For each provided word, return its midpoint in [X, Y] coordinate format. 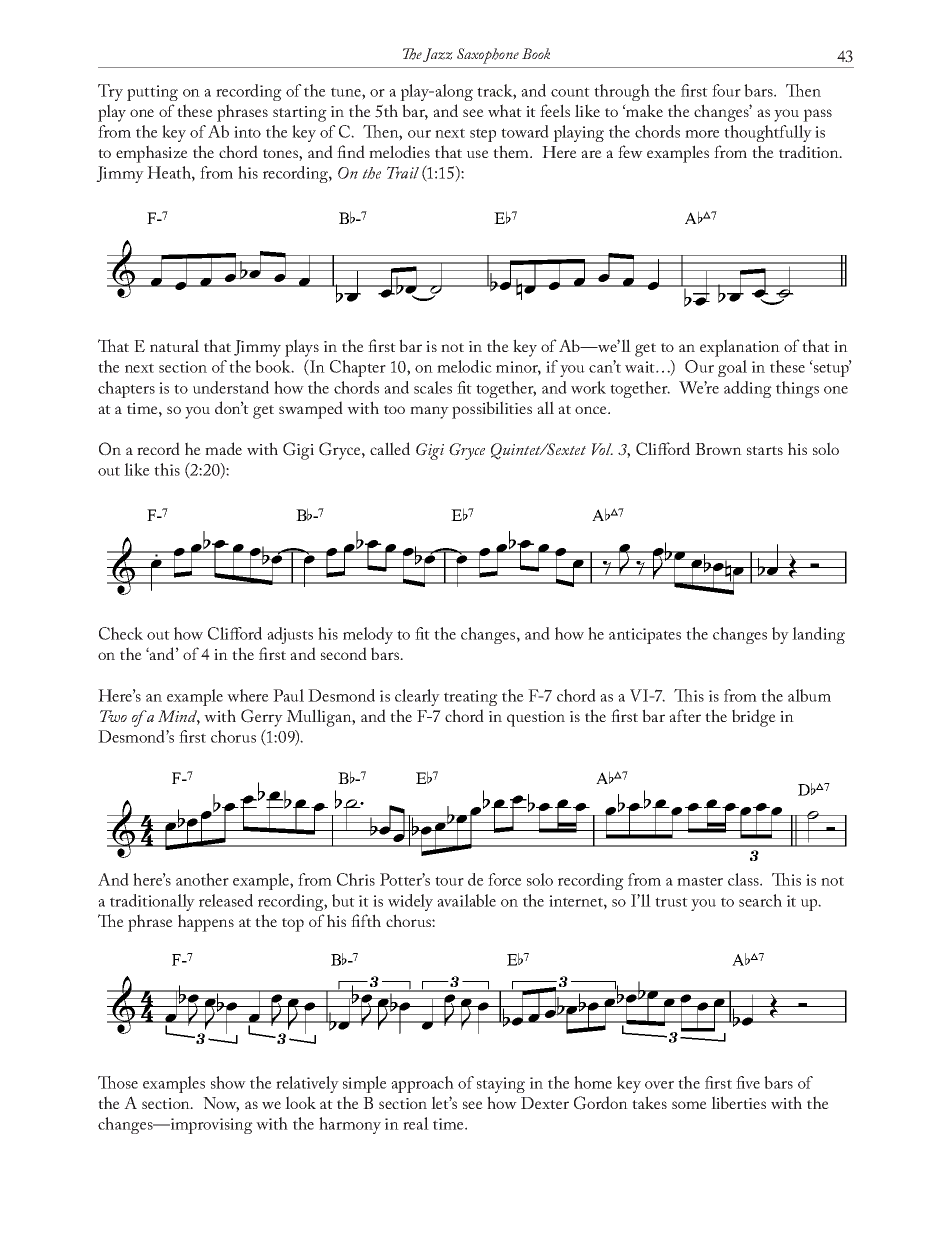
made [223, 448]
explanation [740, 348]
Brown [718, 449]
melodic [464, 366]
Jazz [438, 55]
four [726, 90]
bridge [754, 718]
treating [471, 698]
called [390, 448]
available [466, 900]
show [228, 1082]
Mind [179, 717]
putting [152, 93]
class [744, 879]
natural [174, 345]
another [202, 879]
